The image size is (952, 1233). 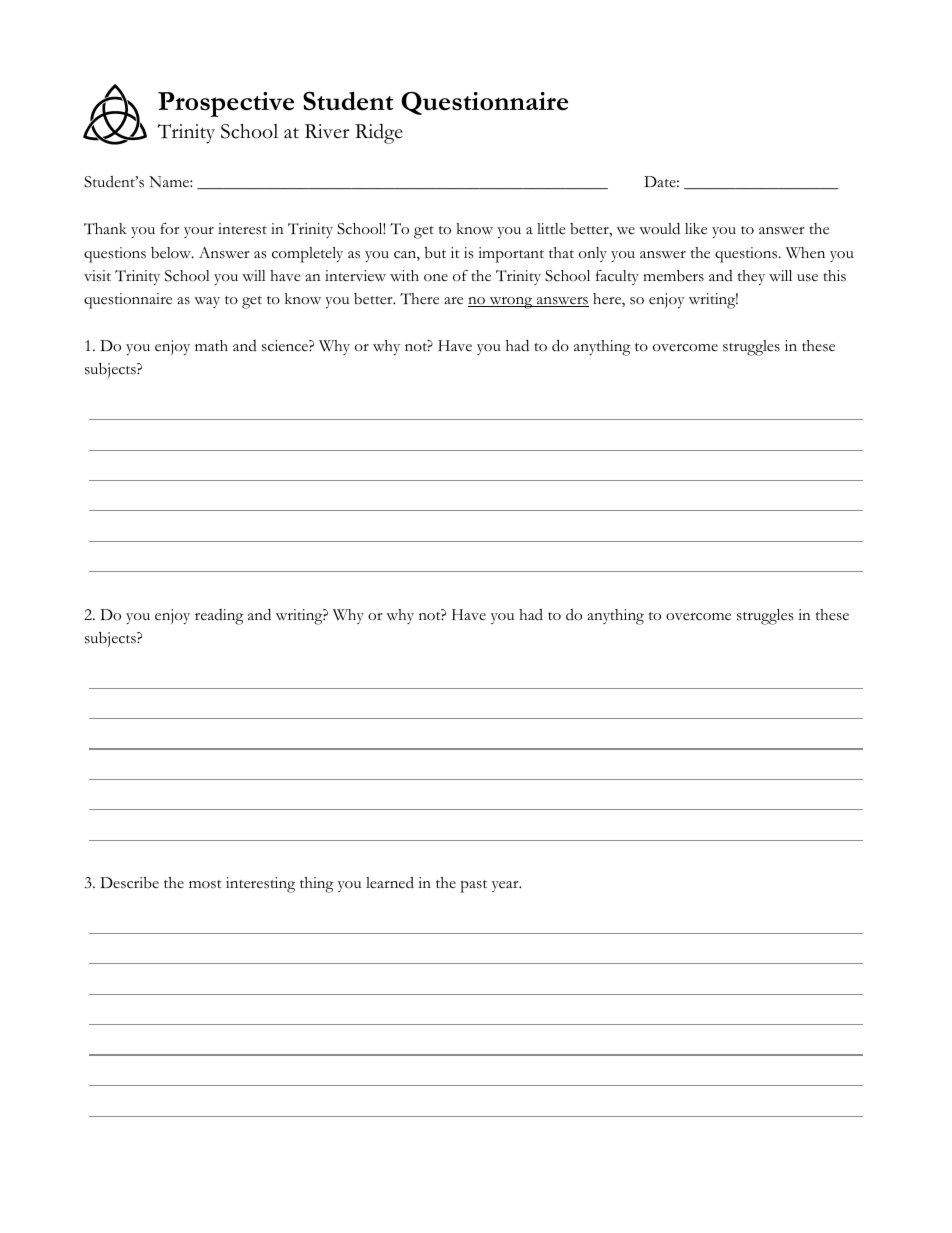 What do you see at coordinates (751, 277) in the image?
I see `they` at bounding box center [751, 277].
